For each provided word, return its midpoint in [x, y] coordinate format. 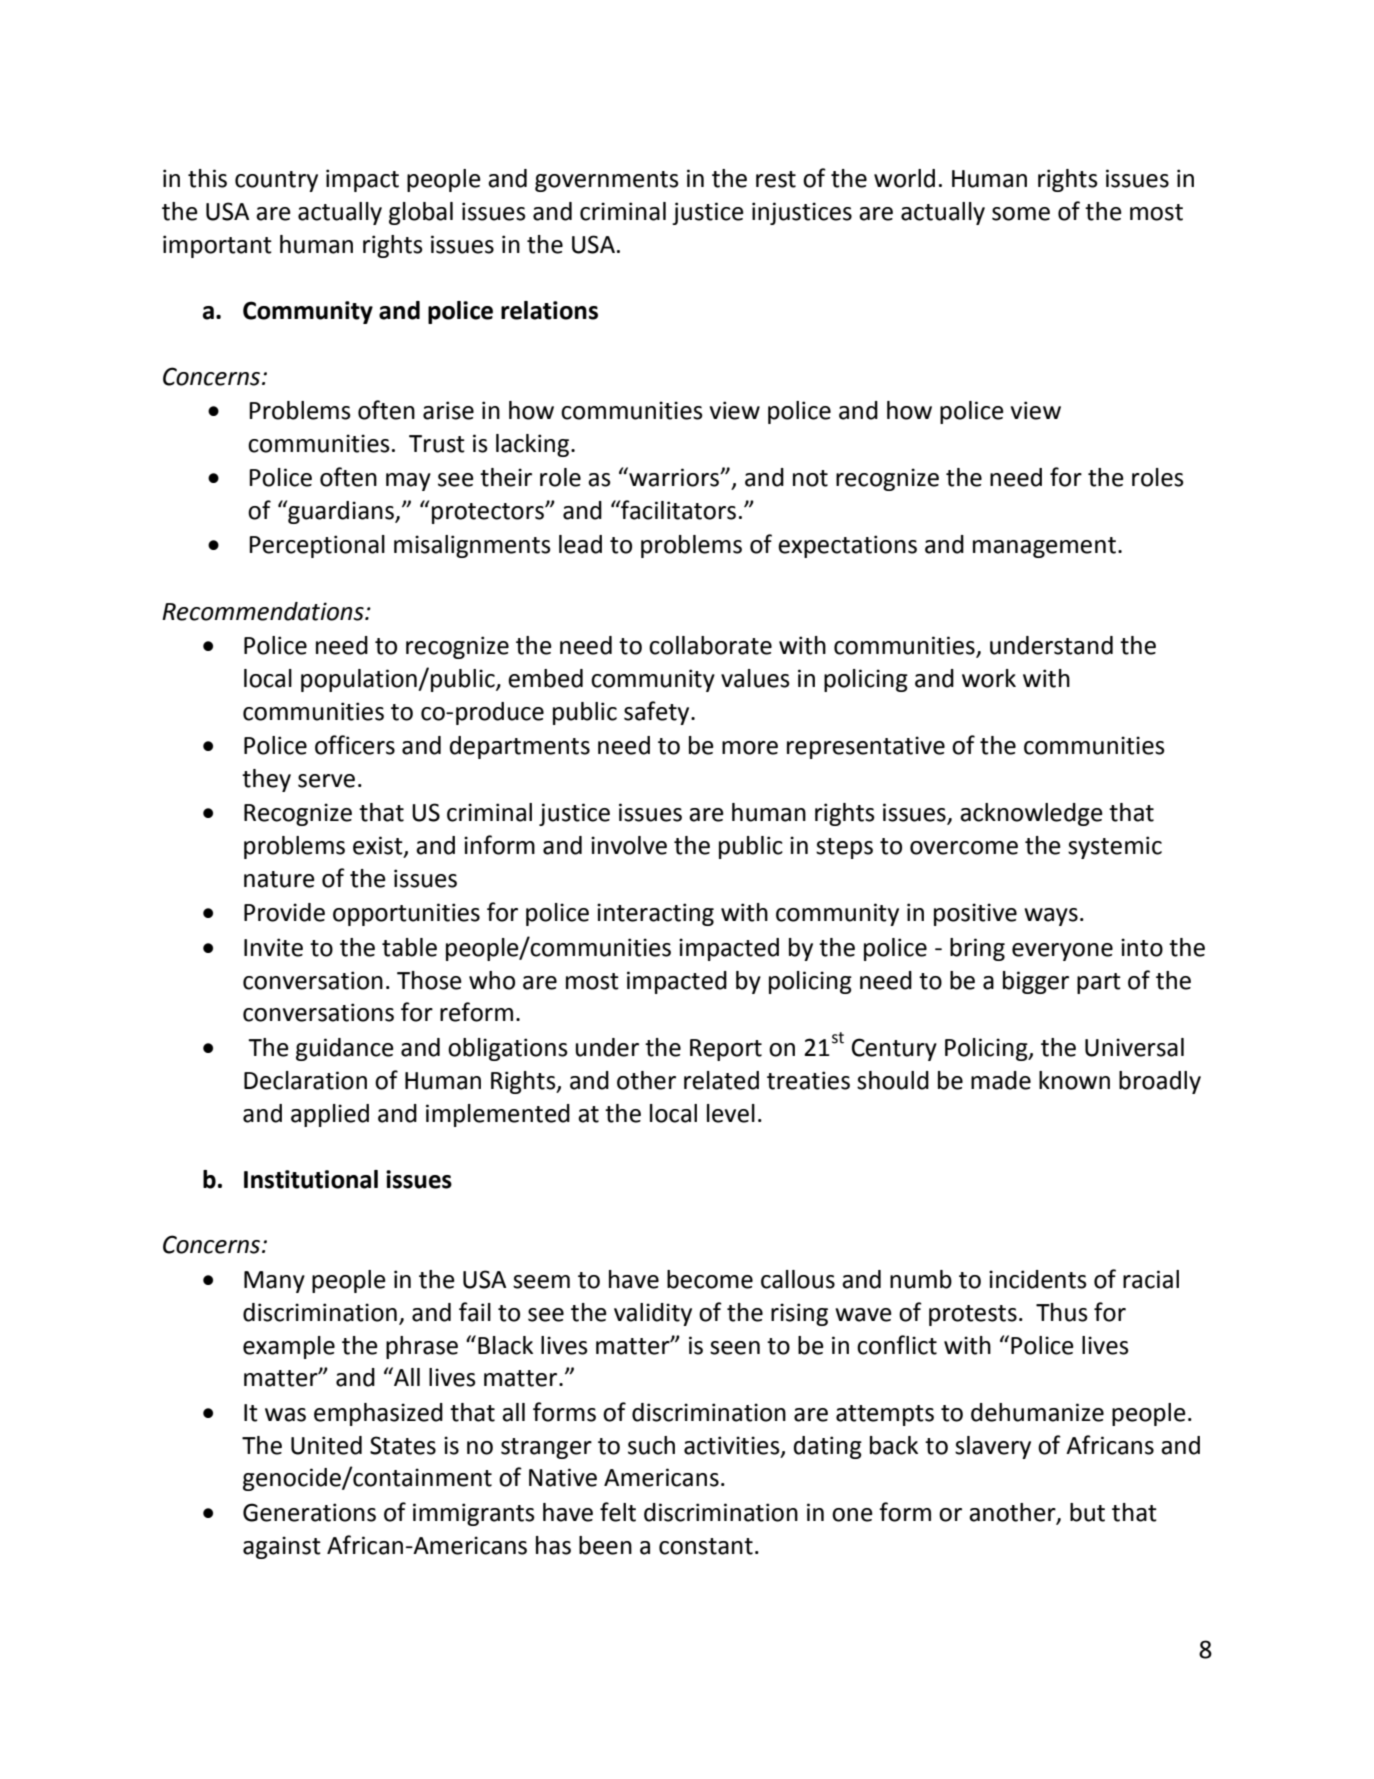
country [276, 181]
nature [279, 879]
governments [607, 181]
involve [629, 845]
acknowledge [1031, 814]
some [1021, 214]
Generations [309, 1512]
